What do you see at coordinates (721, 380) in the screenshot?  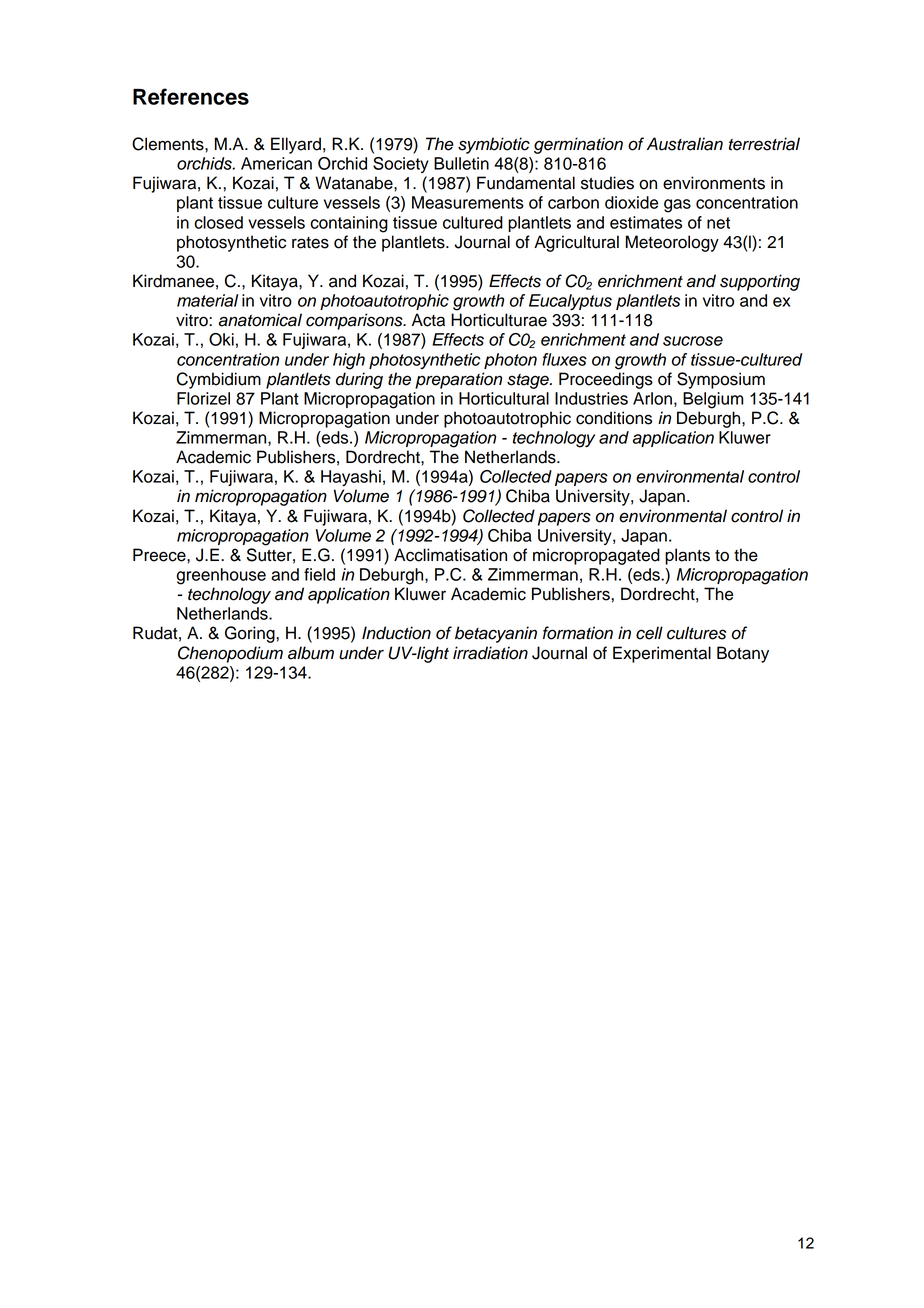 I see `Symposium` at bounding box center [721, 380].
